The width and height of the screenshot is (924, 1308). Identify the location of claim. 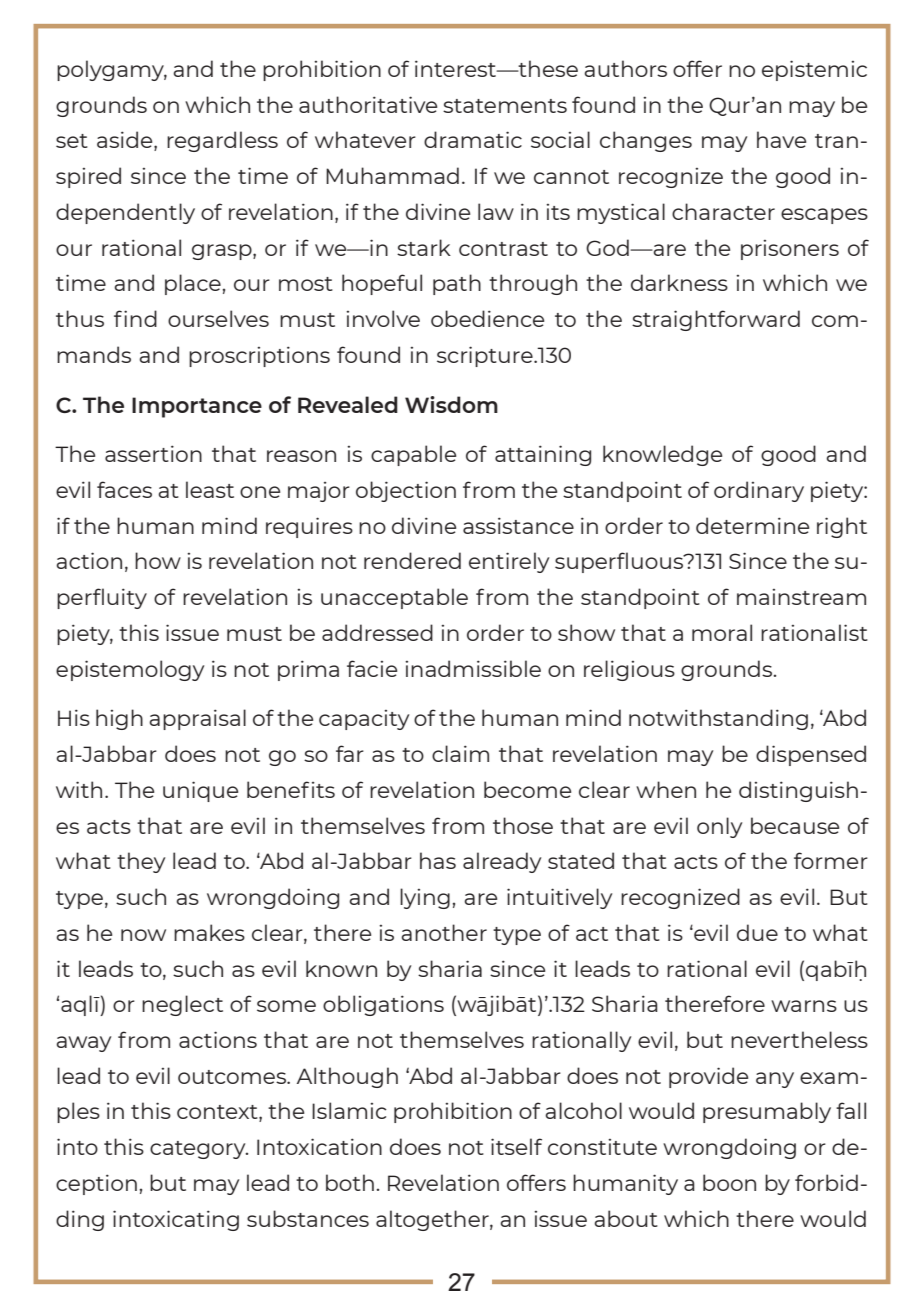
(460, 753).
